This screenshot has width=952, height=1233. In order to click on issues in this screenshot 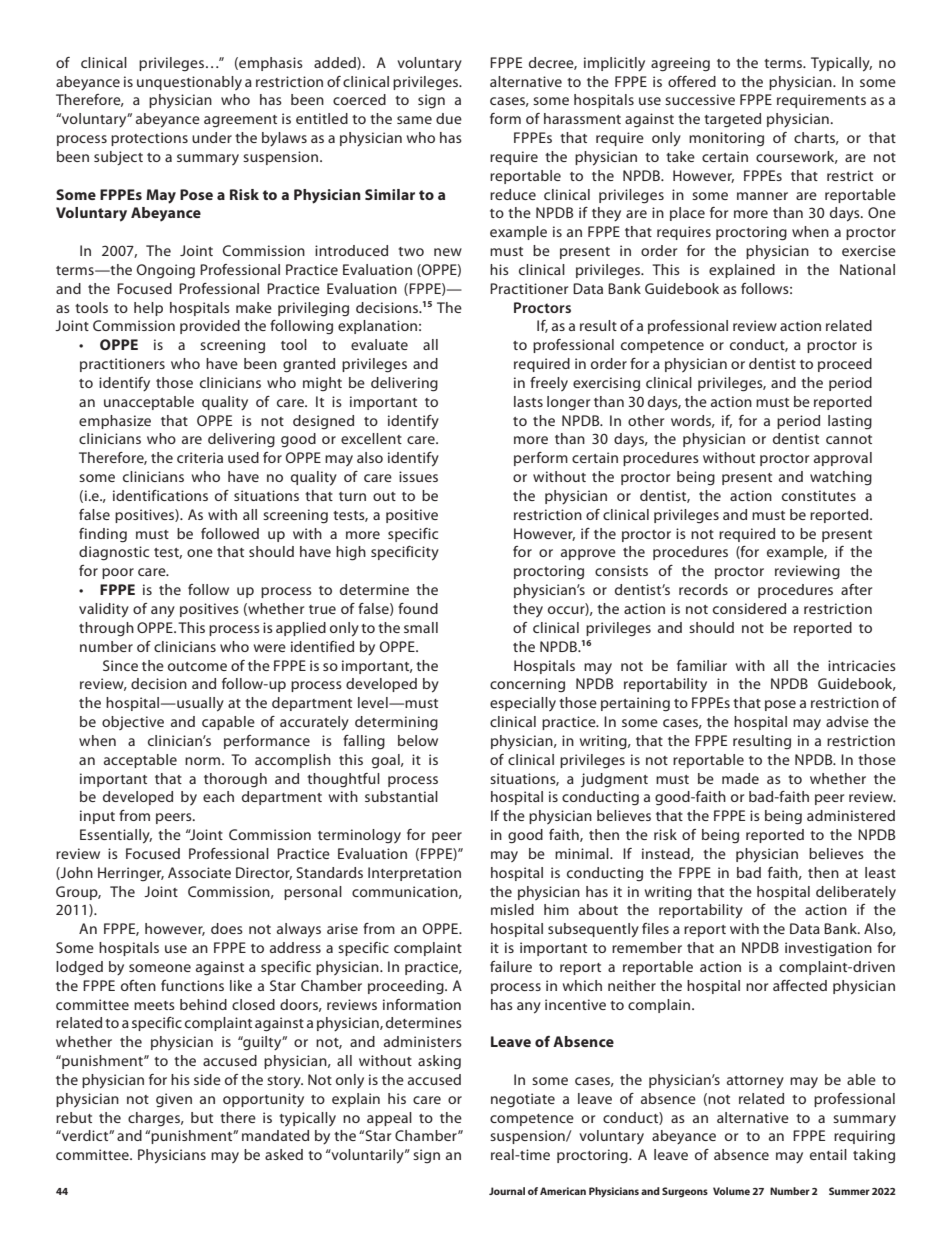, I will do `click(418, 476)`.
